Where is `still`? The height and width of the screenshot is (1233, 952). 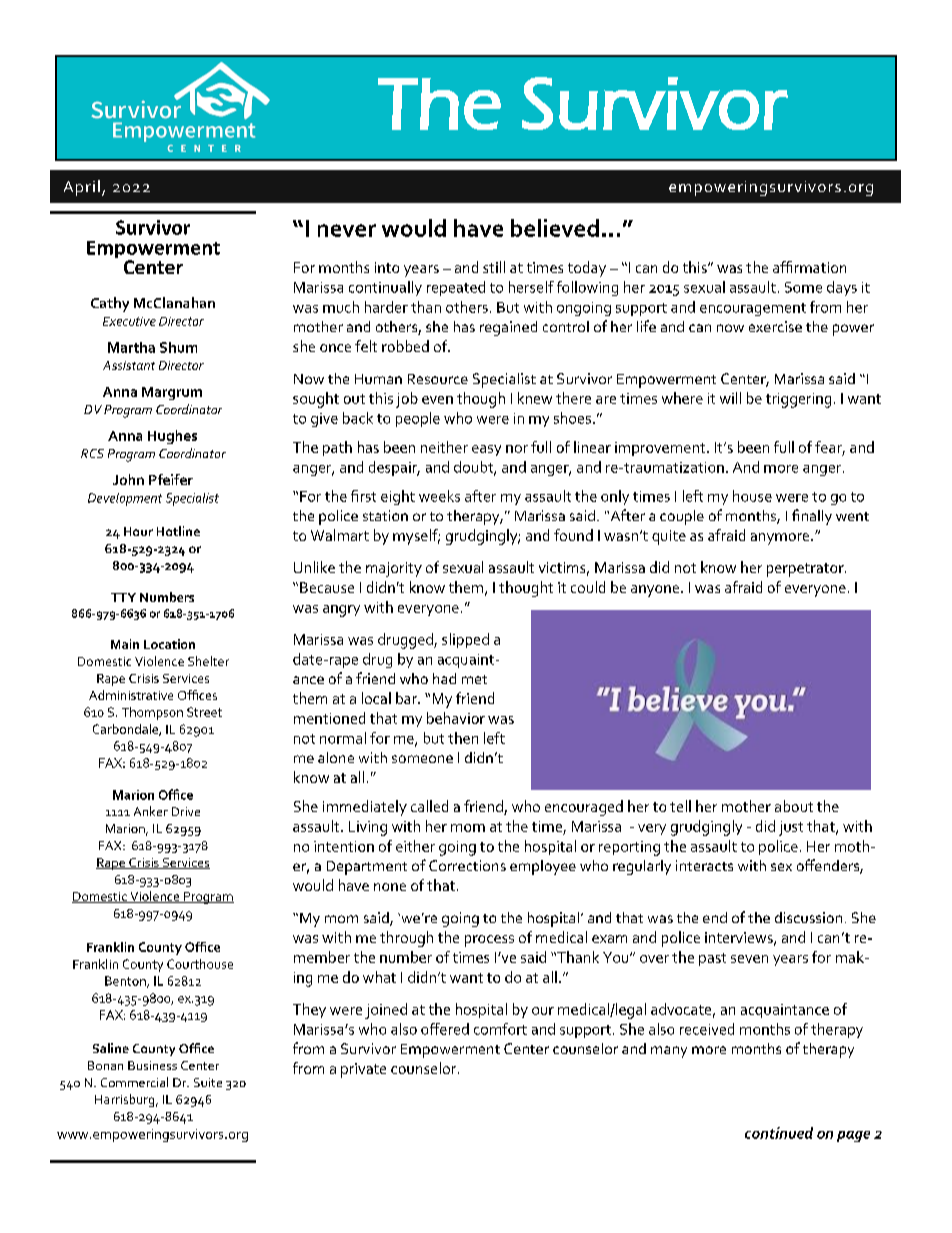
still is located at coordinates (494, 267).
